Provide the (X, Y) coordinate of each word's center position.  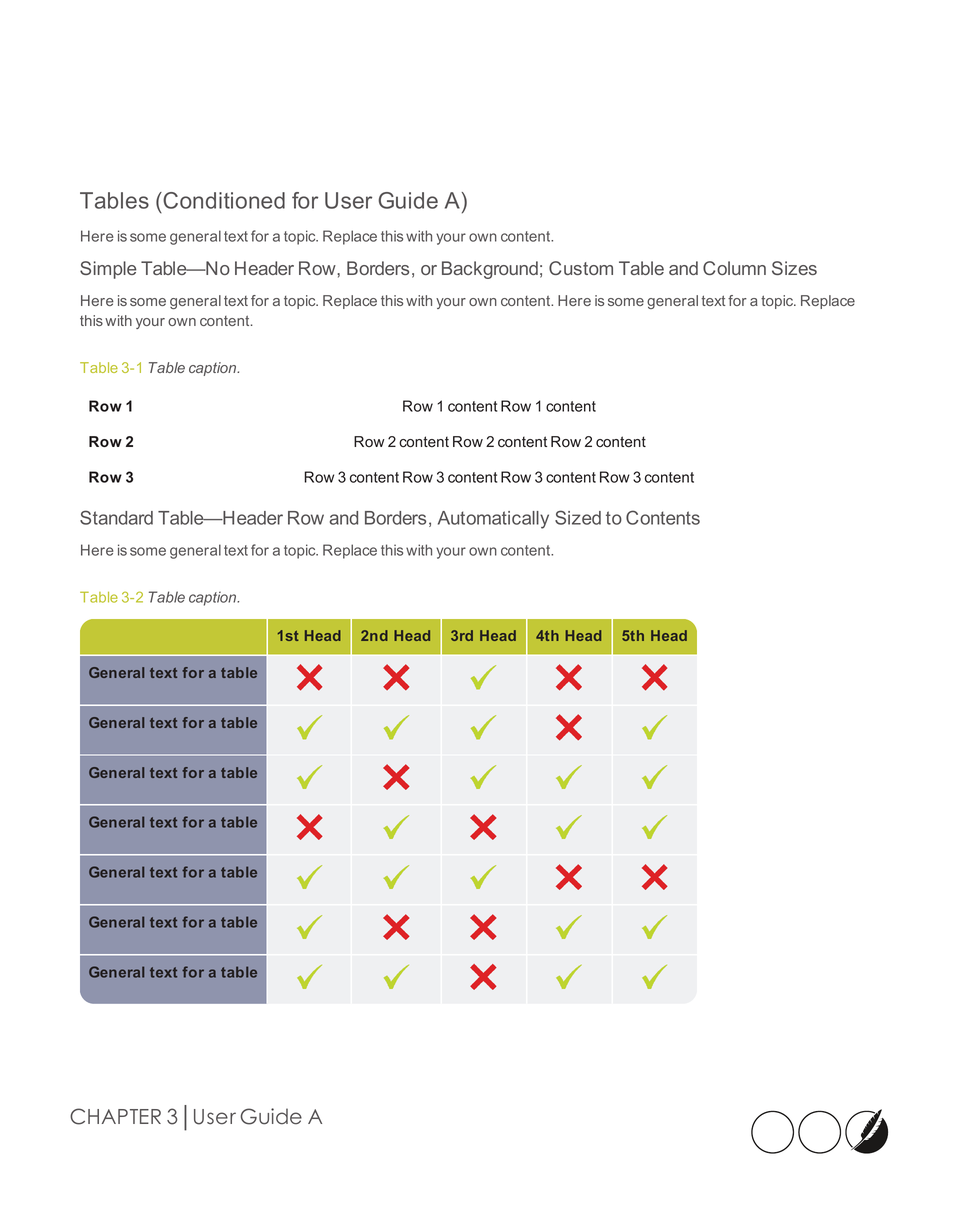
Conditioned (223, 200)
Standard (116, 517)
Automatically (493, 520)
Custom (581, 268)
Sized (578, 517)
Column (734, 268)
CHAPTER (115, 1116)
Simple (108, 270)
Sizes (794, 268)
